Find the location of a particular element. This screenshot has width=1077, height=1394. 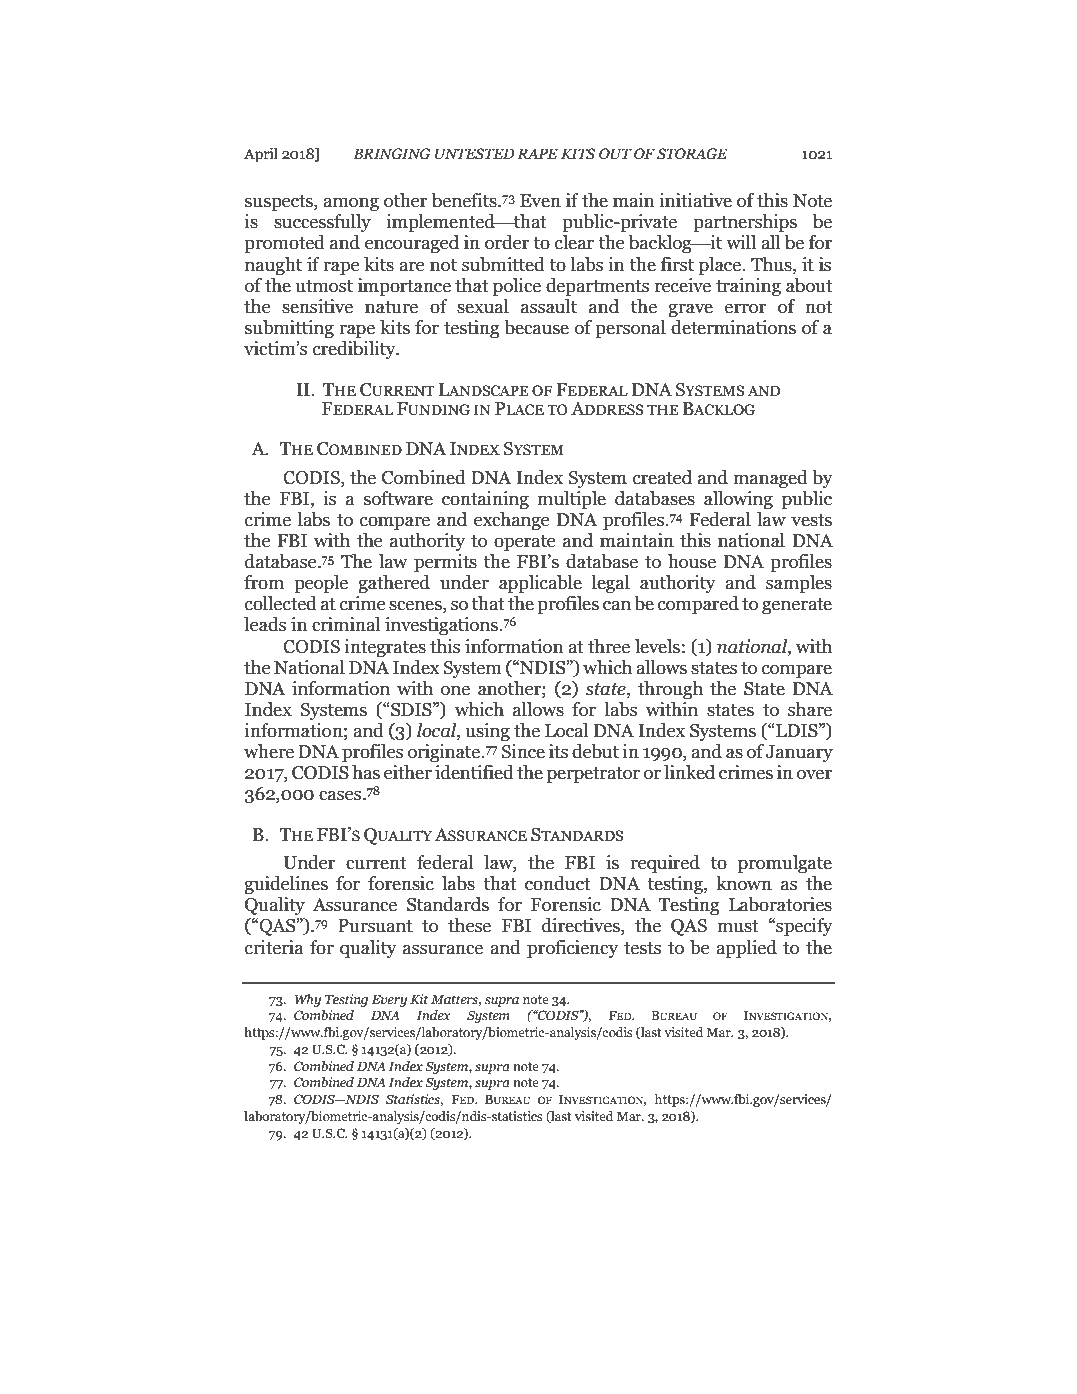

has is located at coordinates (366, 772).
